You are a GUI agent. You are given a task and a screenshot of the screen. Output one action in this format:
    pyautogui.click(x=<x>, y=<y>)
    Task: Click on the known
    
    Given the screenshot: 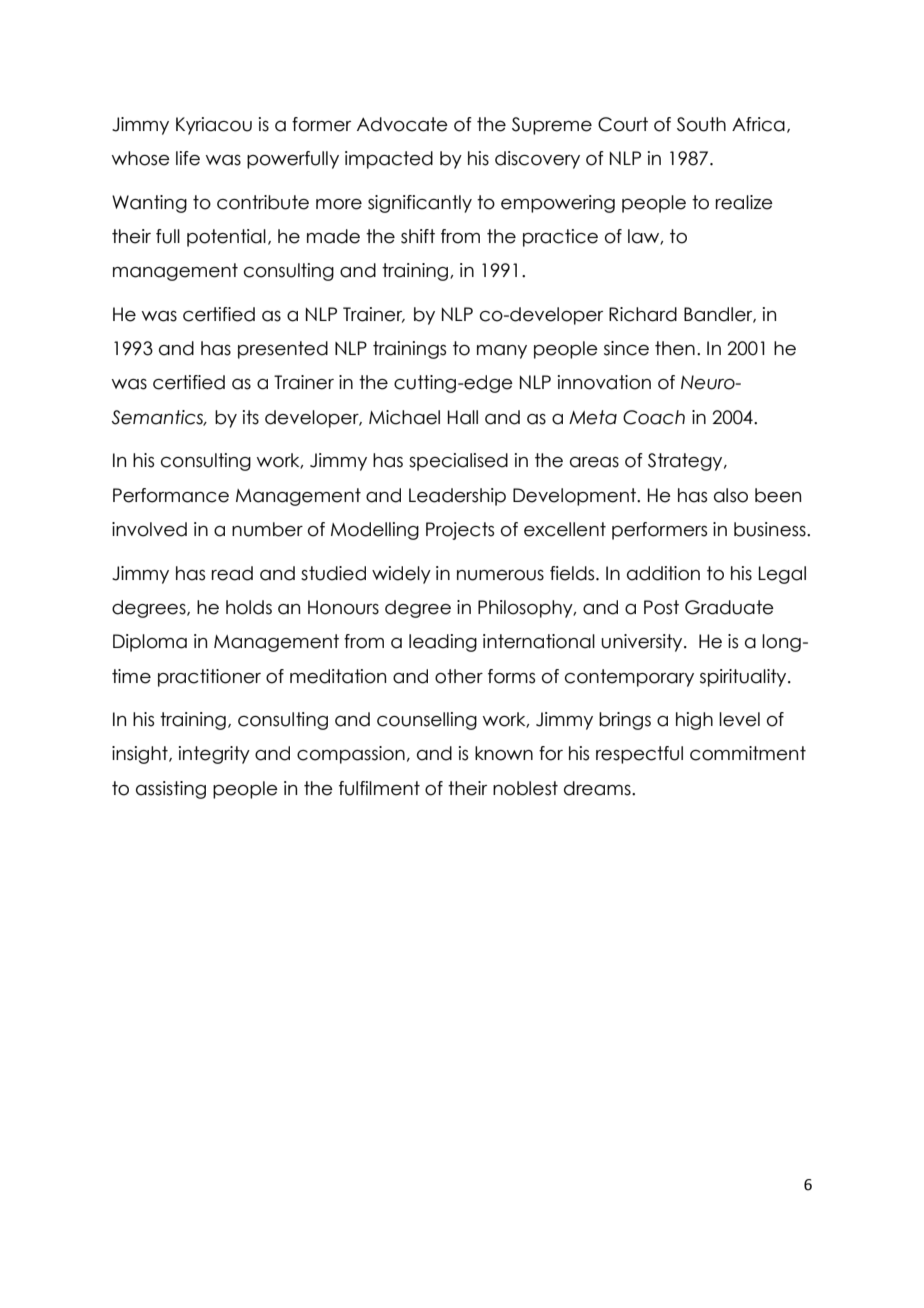 What is the action you would take?
    pyautogui.click(x=504, y=753)
